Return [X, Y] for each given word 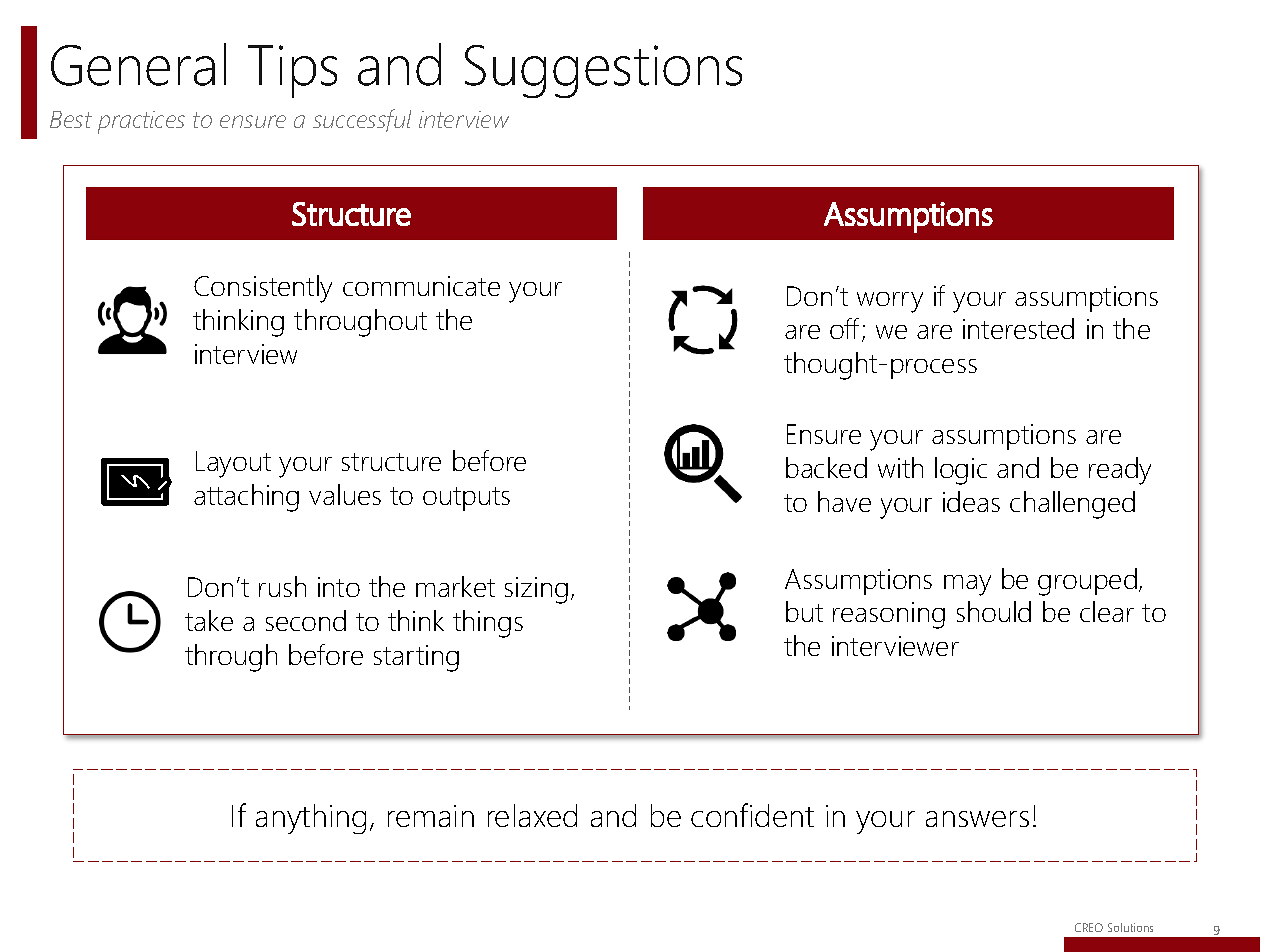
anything [311, 819]
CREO [1089, 927]
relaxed [532, 815]
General [138, 64]
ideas [971, 501]
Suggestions [603, 71]
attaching [246, 498]
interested [1018, 328]
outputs [466, 499]
